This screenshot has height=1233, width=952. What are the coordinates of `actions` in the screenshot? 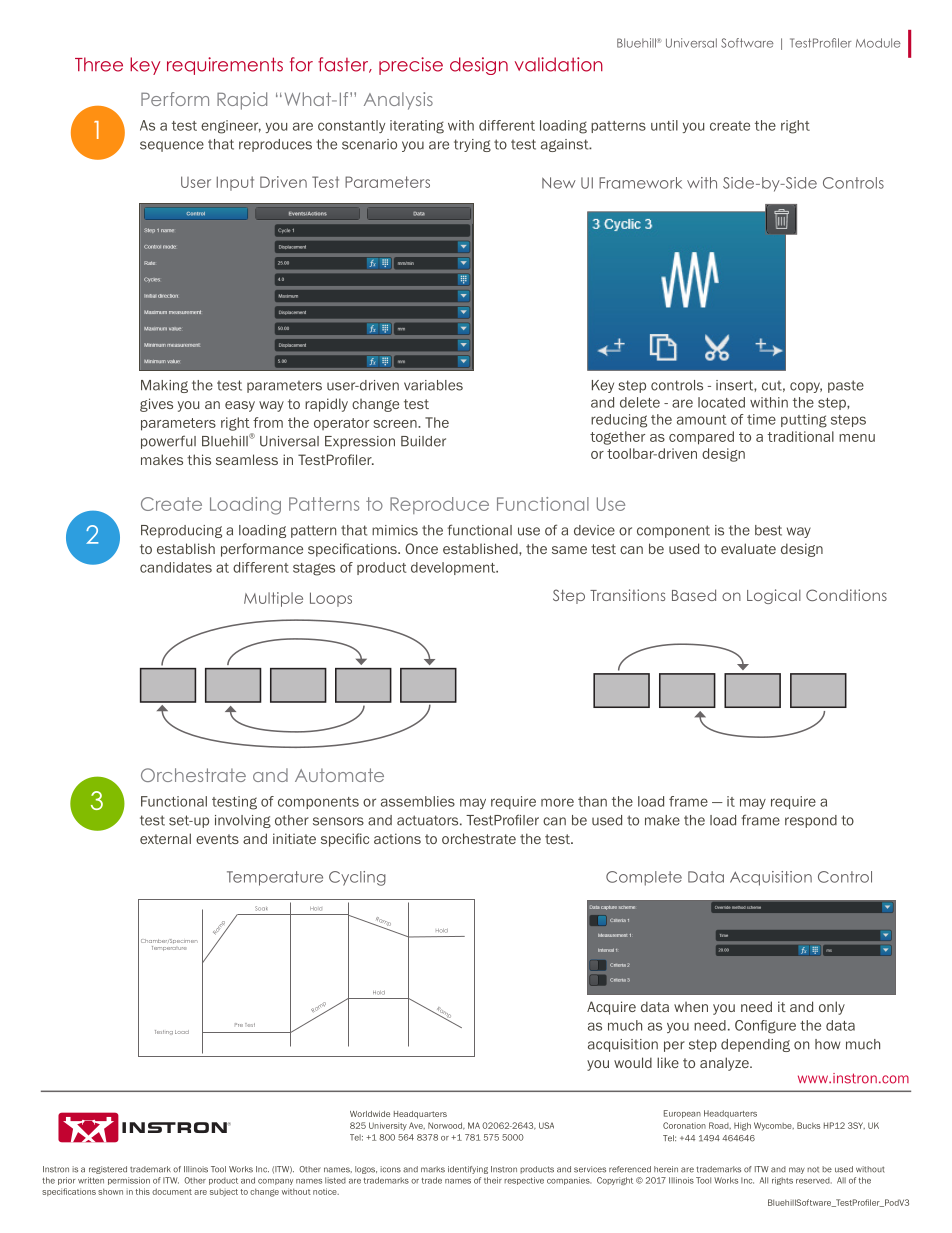 It's located at (397, 838).
